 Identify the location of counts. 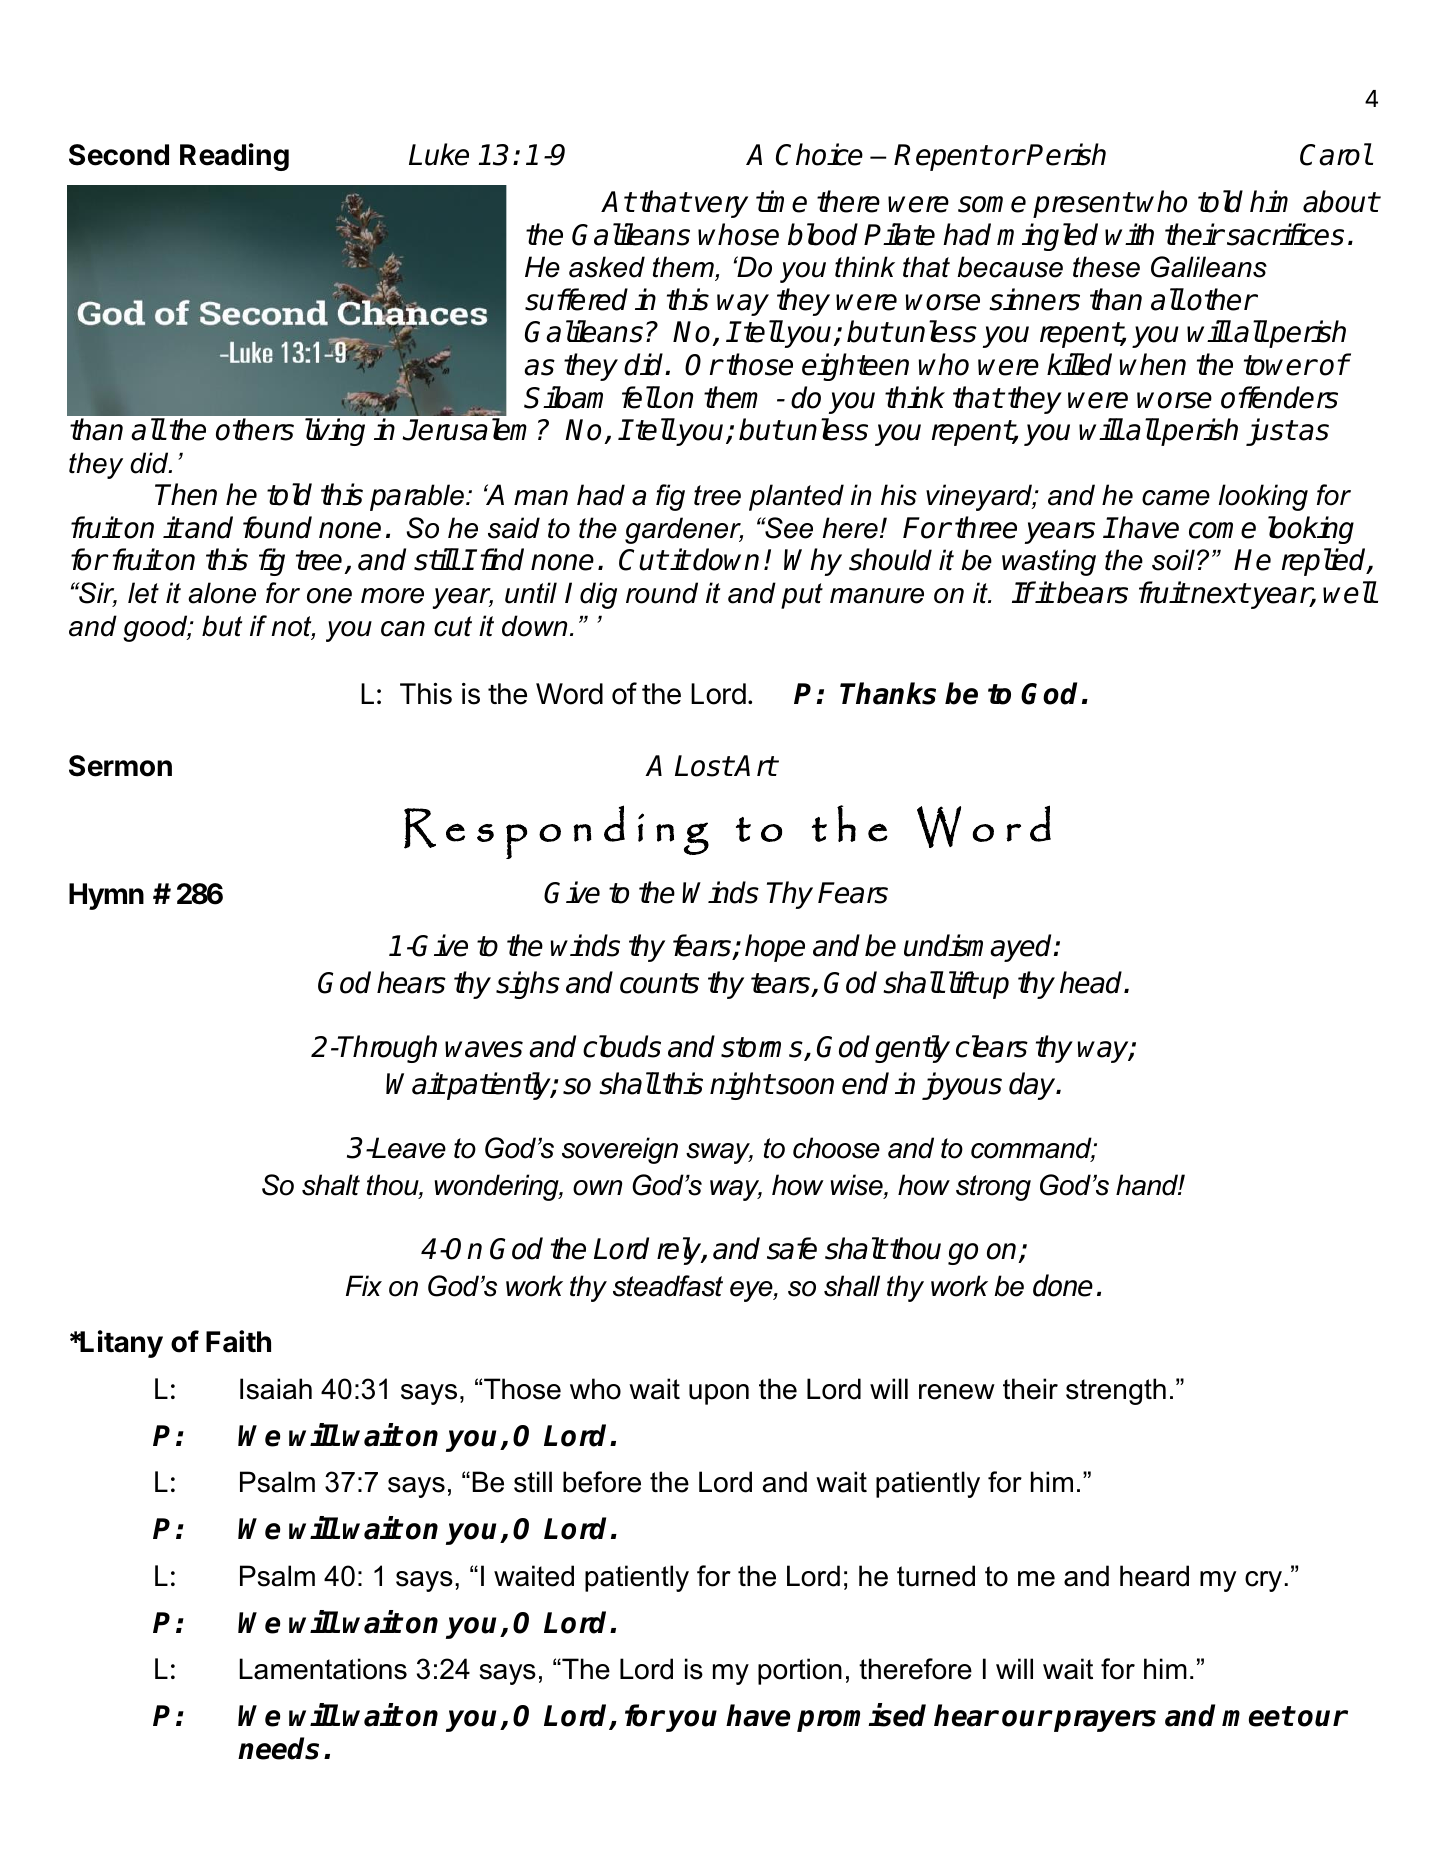
(659, 983).
